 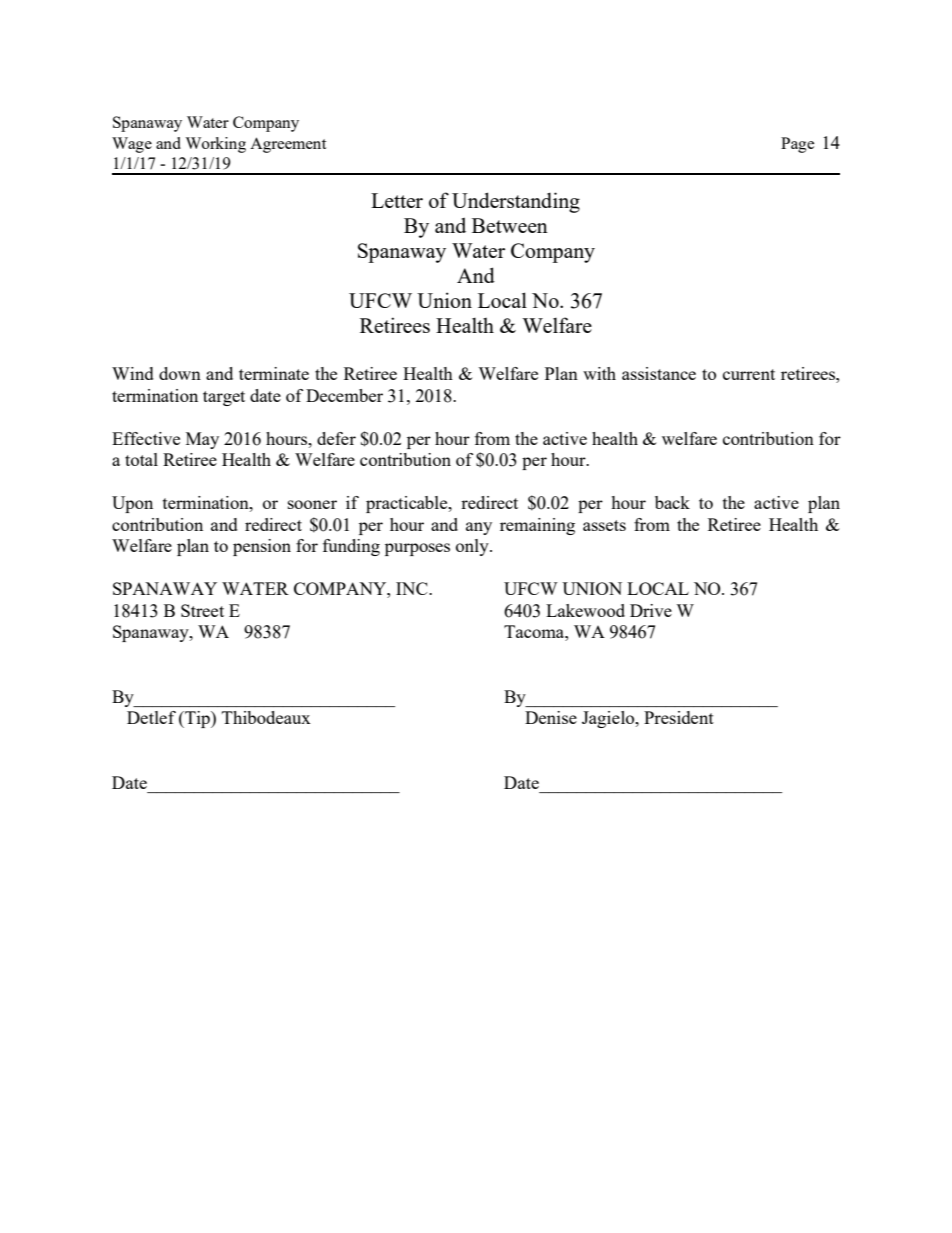 I want to click on defer, so click(x=336, y=438).
